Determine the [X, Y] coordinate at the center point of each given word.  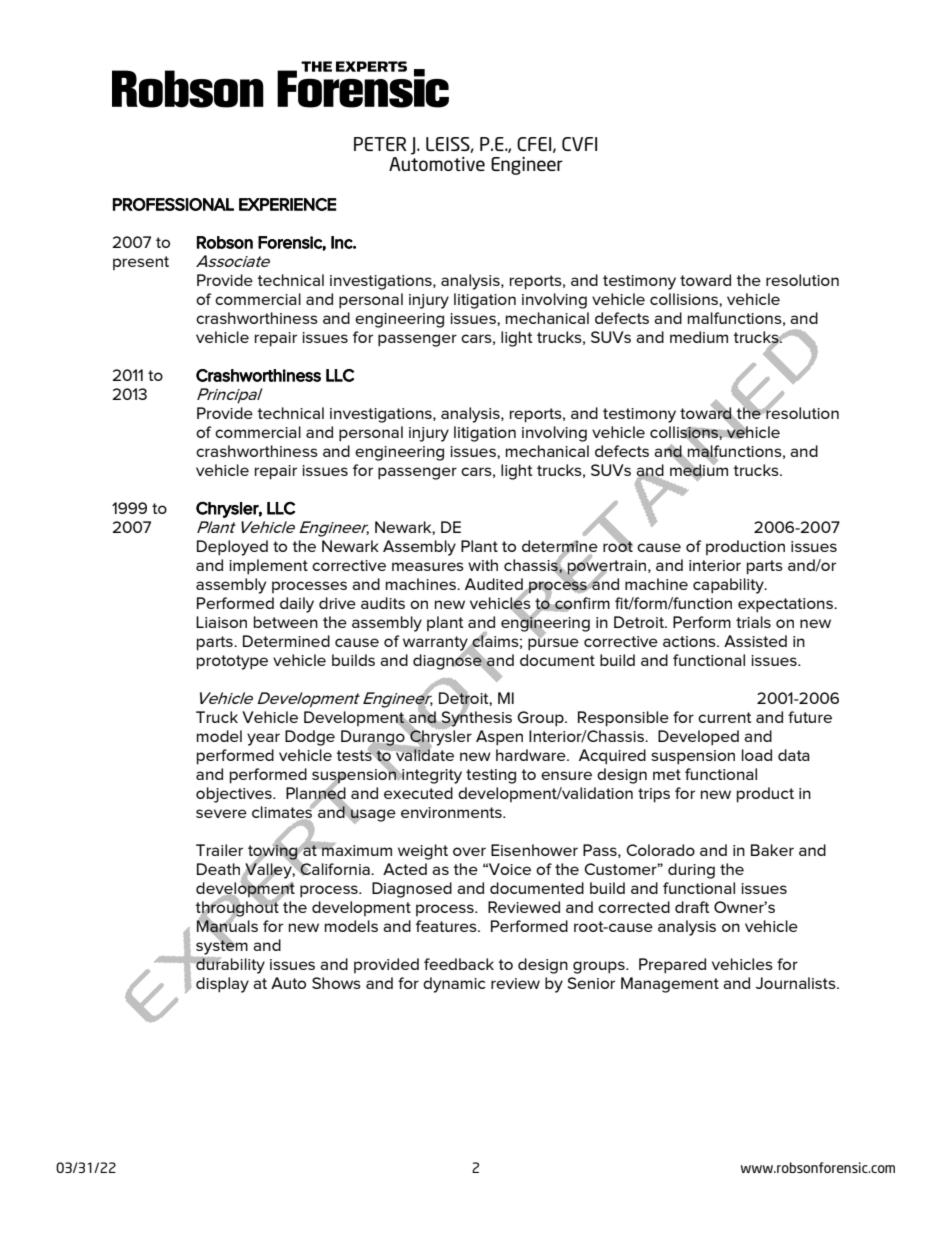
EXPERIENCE [287, 204]
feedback [459, 964]
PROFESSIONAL [173, 204]
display [222, 985]
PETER [380, 144]
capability [729, 586]
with [483, 565]
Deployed [232, 548]
